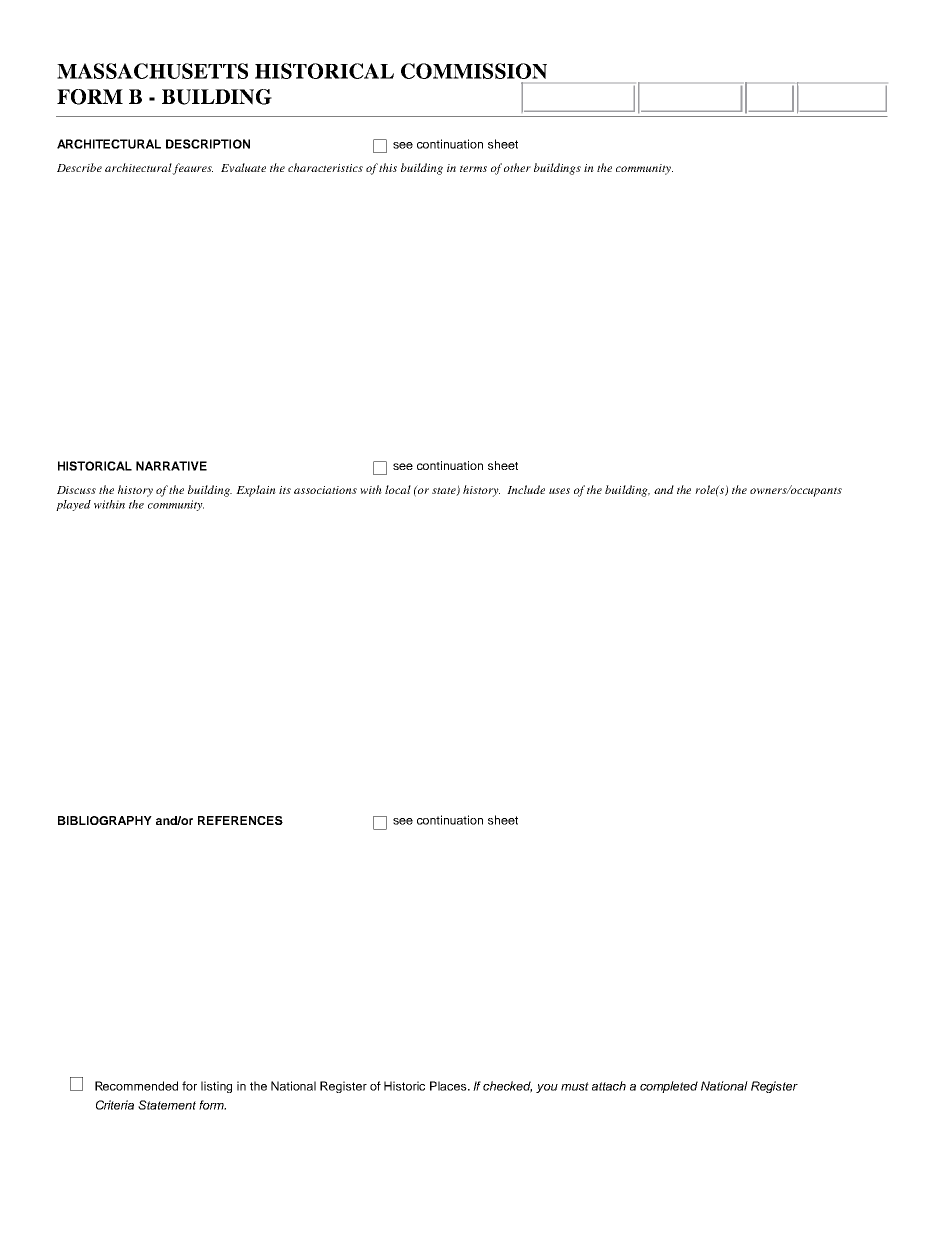 This screenshot has height=1233, width=952. Describe the element at coordinates (325, 167) in the screenshot. I see `characteristics` at that location.
